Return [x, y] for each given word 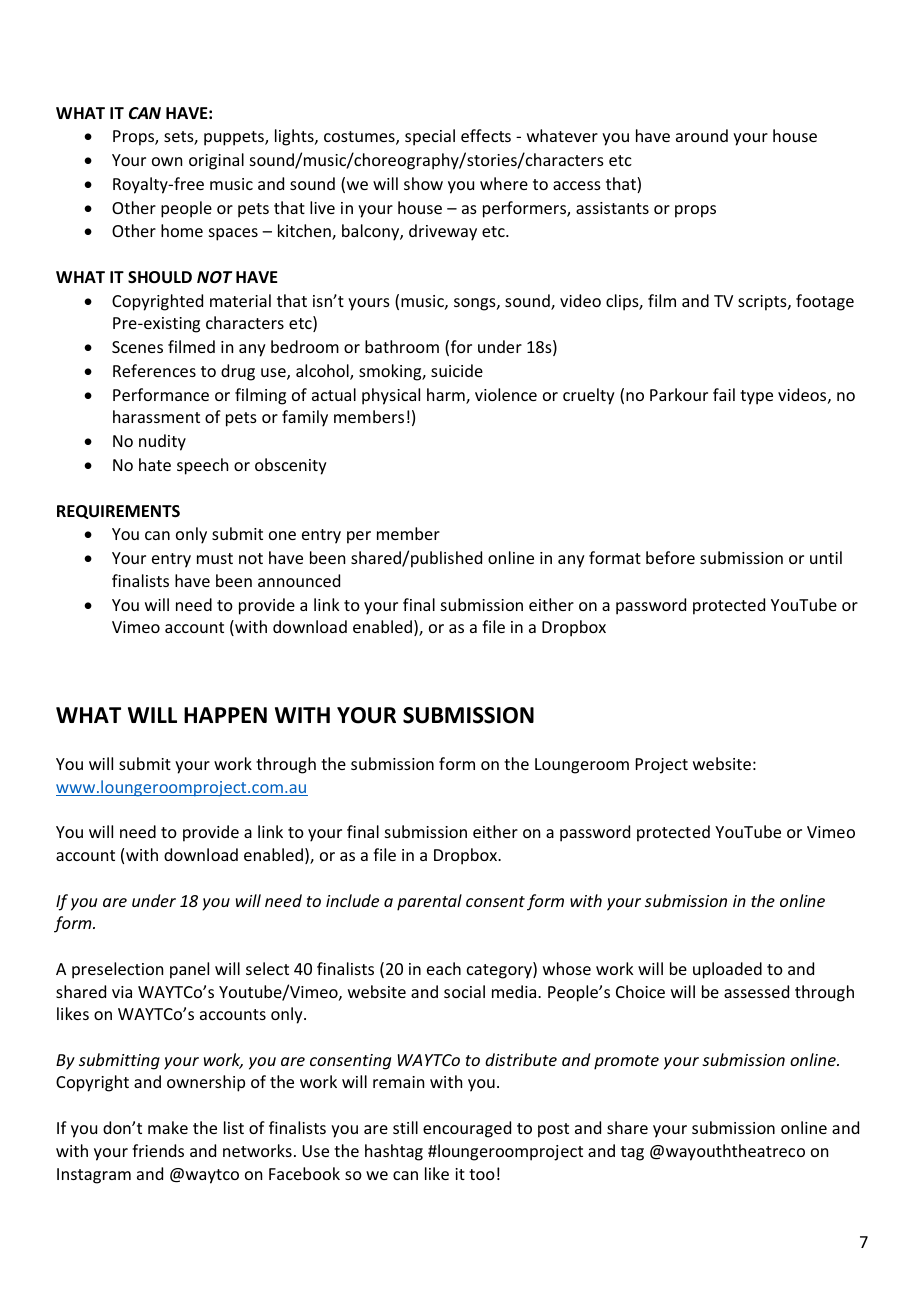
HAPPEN [225, 715]
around [702, 135]
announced [299, 580]
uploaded [727, 970]
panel [189, 970]
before [670, 557]
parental [429, 902]
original [216, 161]
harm [447, 396]
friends [158, 1150]
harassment [156, 416]
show [423, 183]
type [756, 397]
